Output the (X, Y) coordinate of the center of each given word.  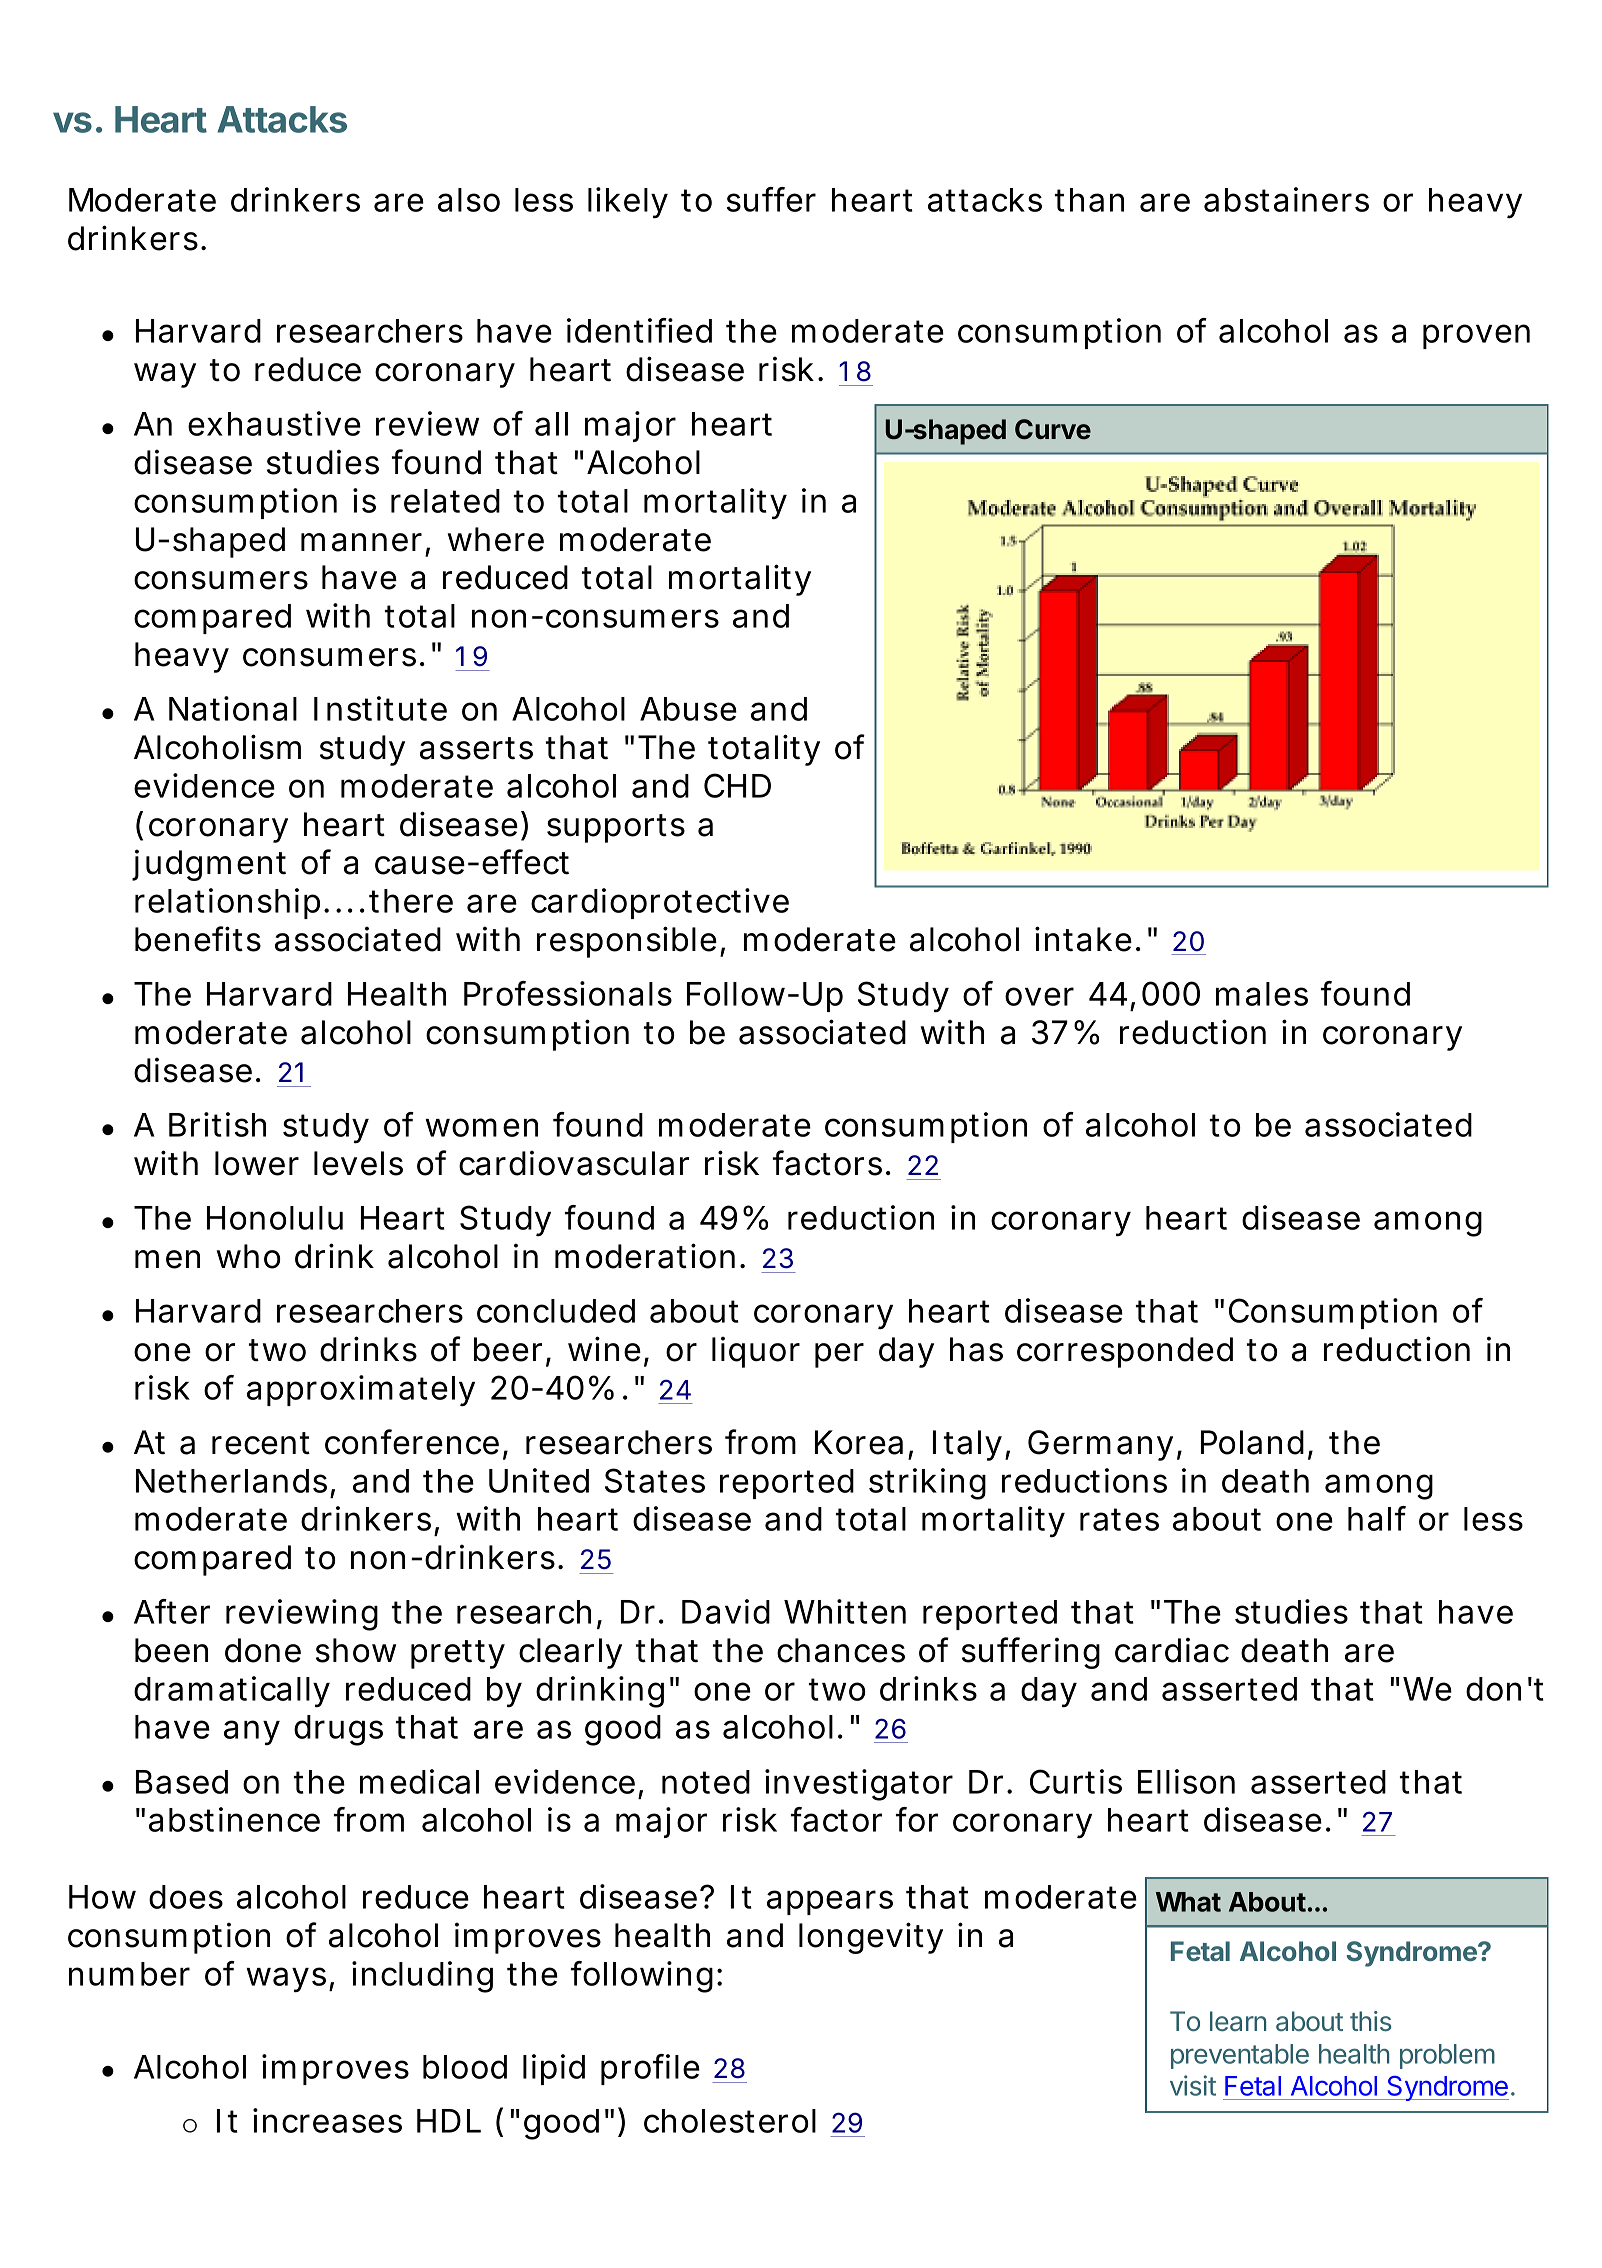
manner (361, 542)
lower (256, 1163)
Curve (1053, 429)
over (1039, 996)
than (1088, 200)
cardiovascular (574, 1163)
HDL (447, 2121)
